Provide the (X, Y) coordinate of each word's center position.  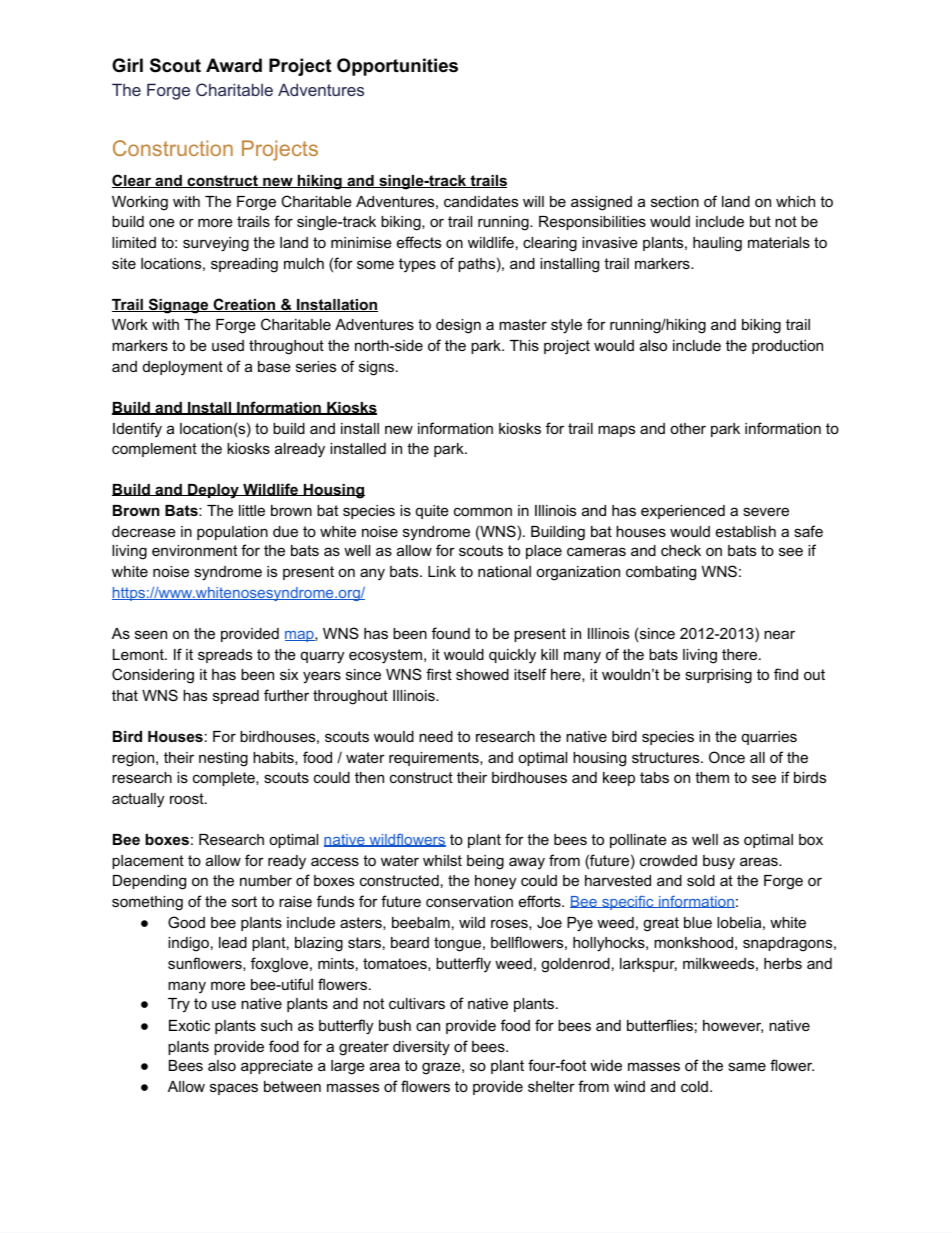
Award (234, 65)
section (675, 201)
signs (378, 368)
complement (154, 450)
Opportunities (397, 67)
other (688, 428)
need (436, 736)
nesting (223, 759)
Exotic (189, 1025)
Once (727, 757)
